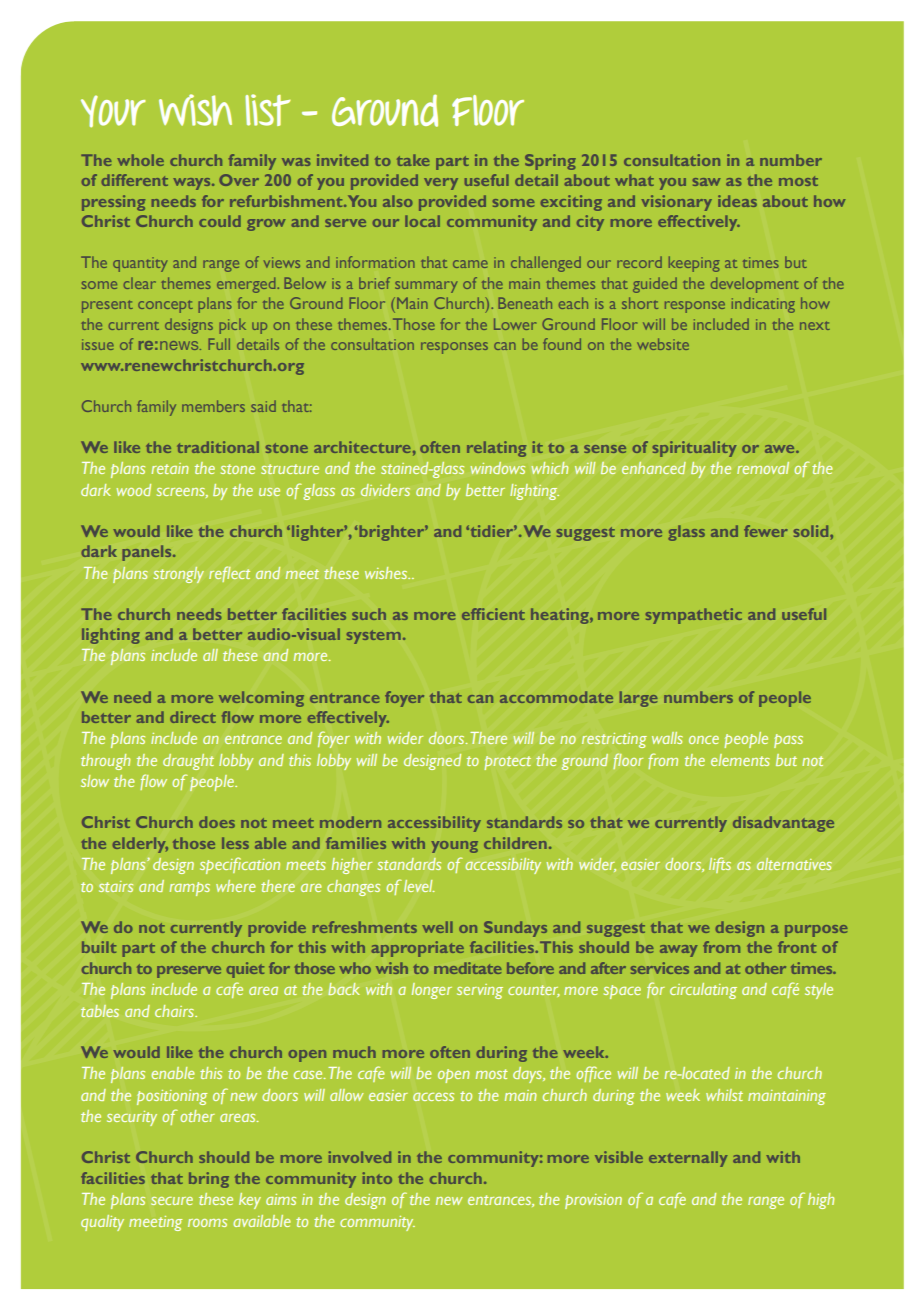 This page has height=1308, width=924. What do you see at coordinates (707, 182) in the page?
I see `saw` at bounding box center [707, 182].
